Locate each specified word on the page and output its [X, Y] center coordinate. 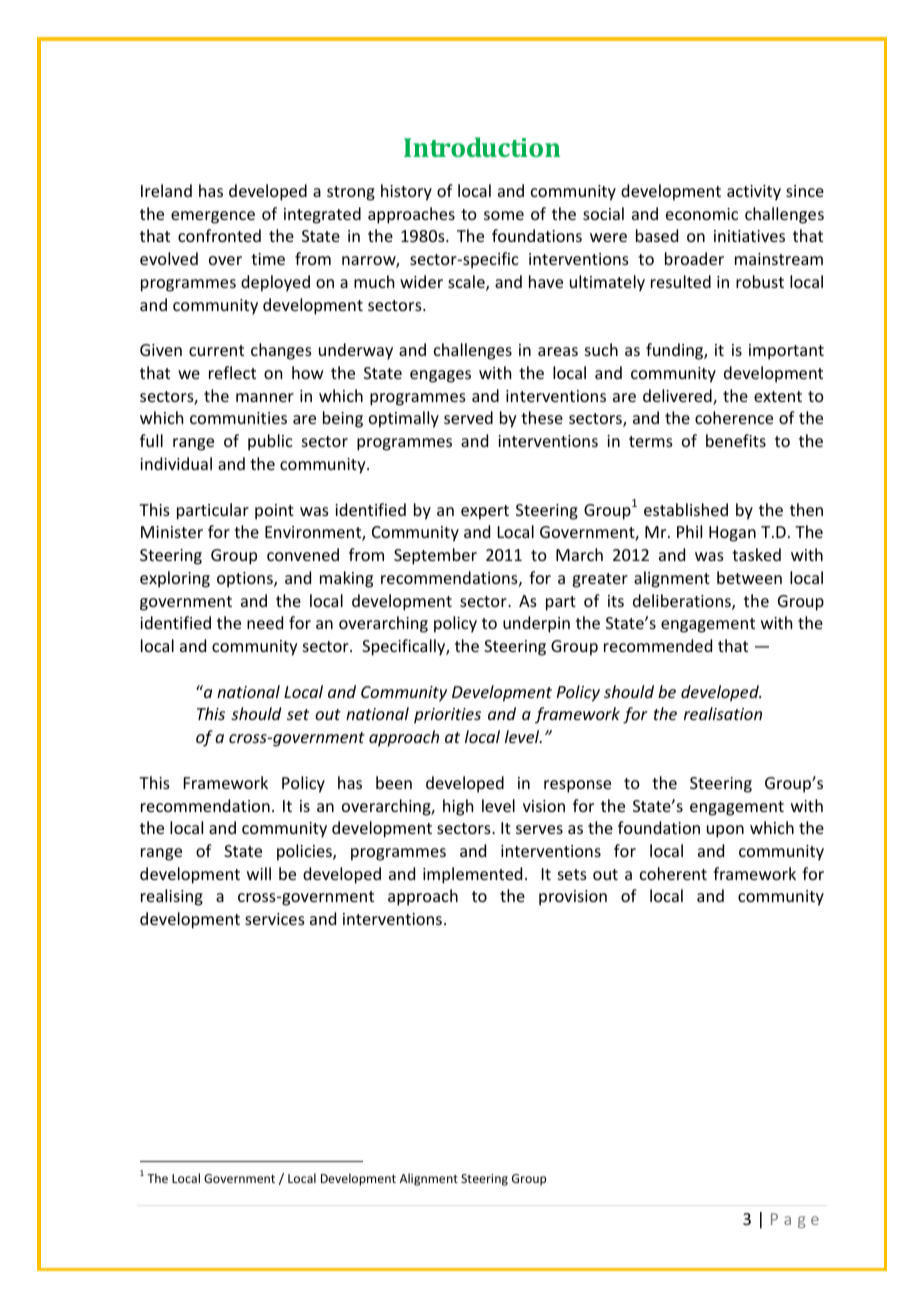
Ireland [166, 190]
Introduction [482, 147]
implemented [472, 875]
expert [485, 512]
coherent [673, 873]
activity [754, 193]
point [274, 512]
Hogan [732, 534]
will [259, 873]
